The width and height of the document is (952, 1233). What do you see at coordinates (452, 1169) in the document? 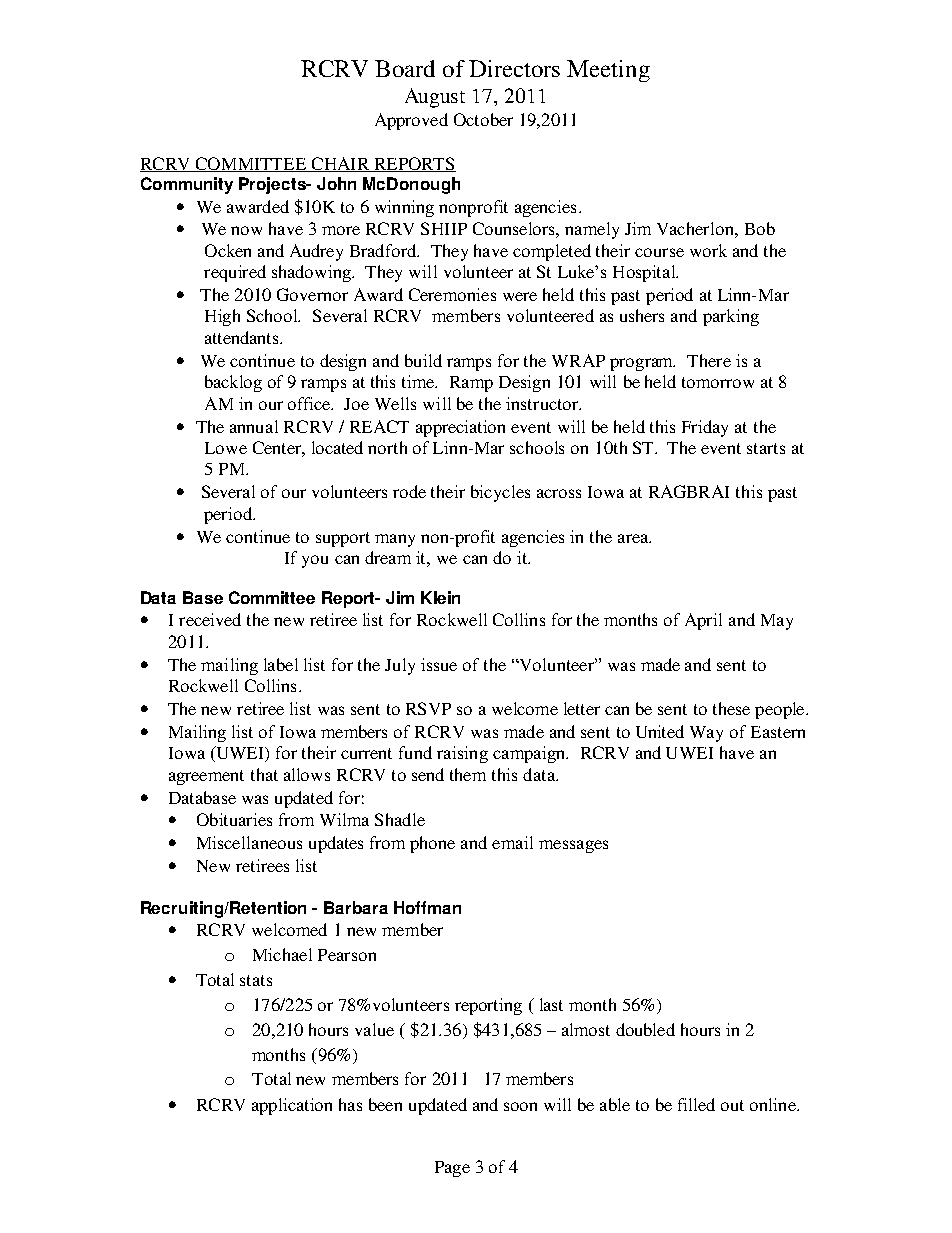
I see `Page` at bounding box center [452, 1169].
